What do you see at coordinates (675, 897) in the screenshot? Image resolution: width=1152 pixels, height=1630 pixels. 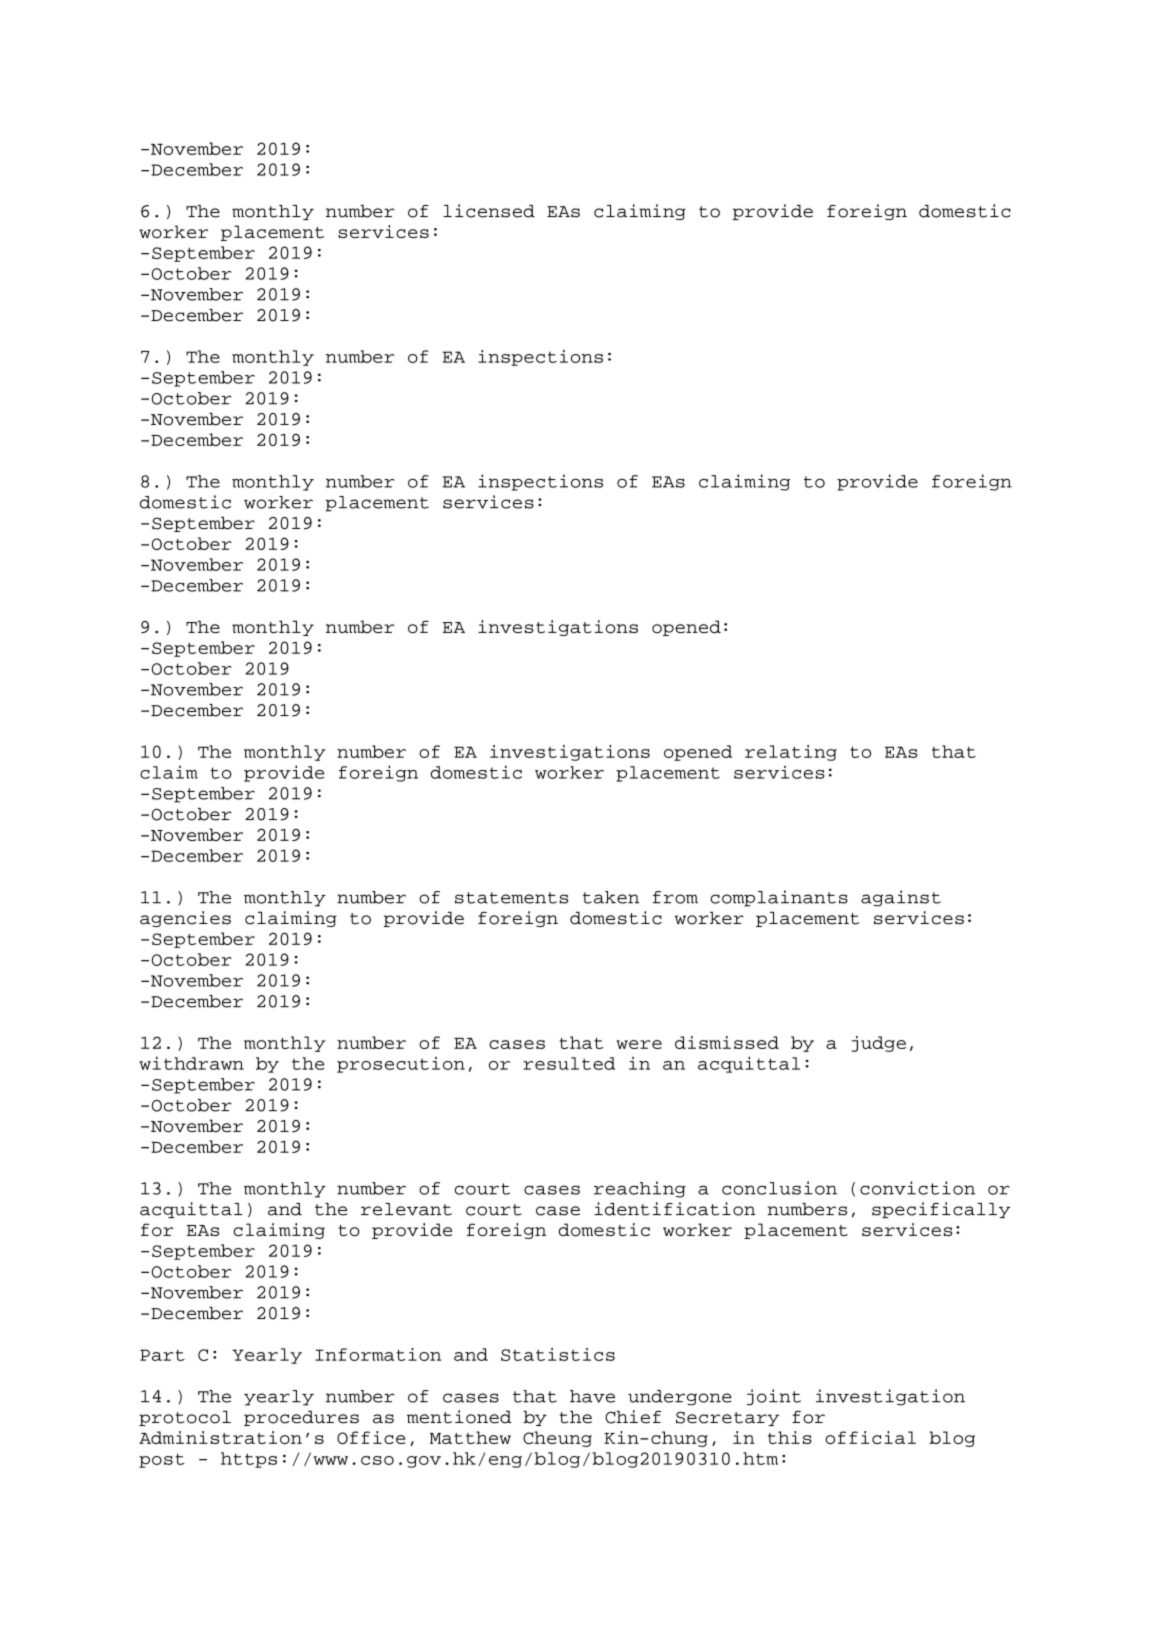 I see `from` at bounding box center [675, 897].
